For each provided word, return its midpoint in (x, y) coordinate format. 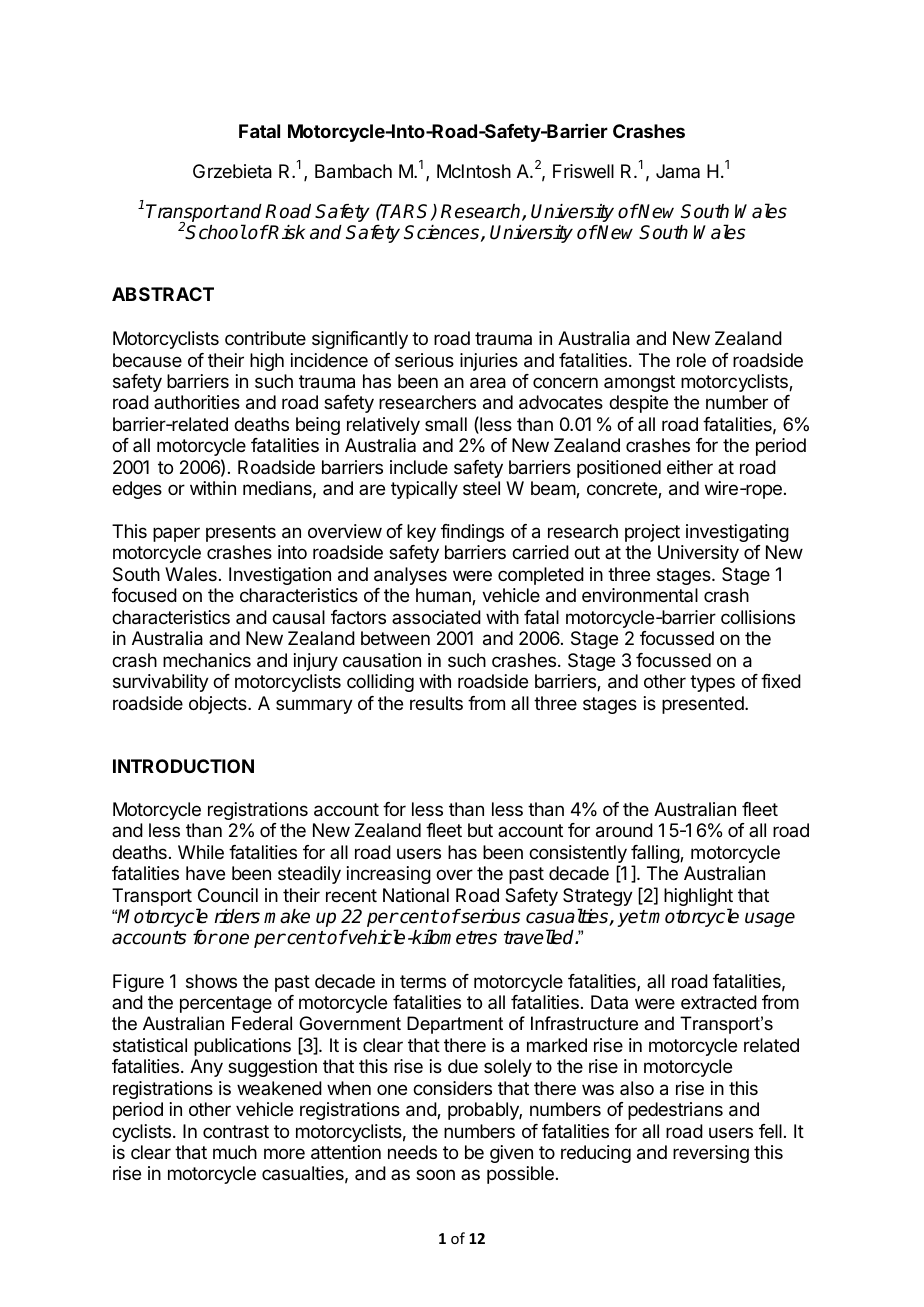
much (235, 1152)
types (712, 683)
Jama (678, 171)
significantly (360, 340)
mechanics (207, 660)
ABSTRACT (163, 294)
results (436, 703)
